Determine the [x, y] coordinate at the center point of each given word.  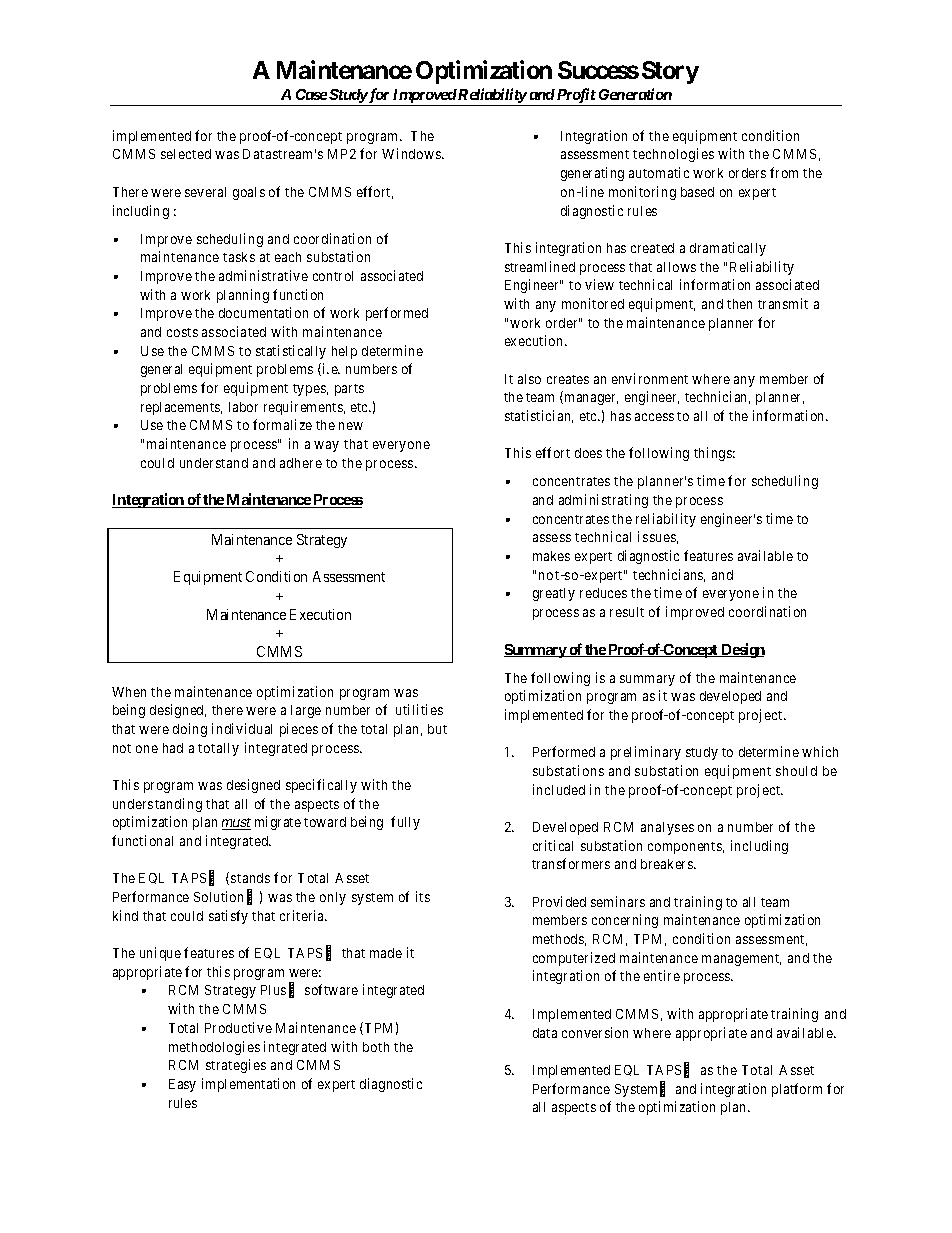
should [796, 771]
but [437, 729]
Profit [576, 97]
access [654, 417]
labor [243, 407]
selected [186, 154]
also [529, 379]
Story [670, 72]
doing [190, 730]
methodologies [214, 1048]
